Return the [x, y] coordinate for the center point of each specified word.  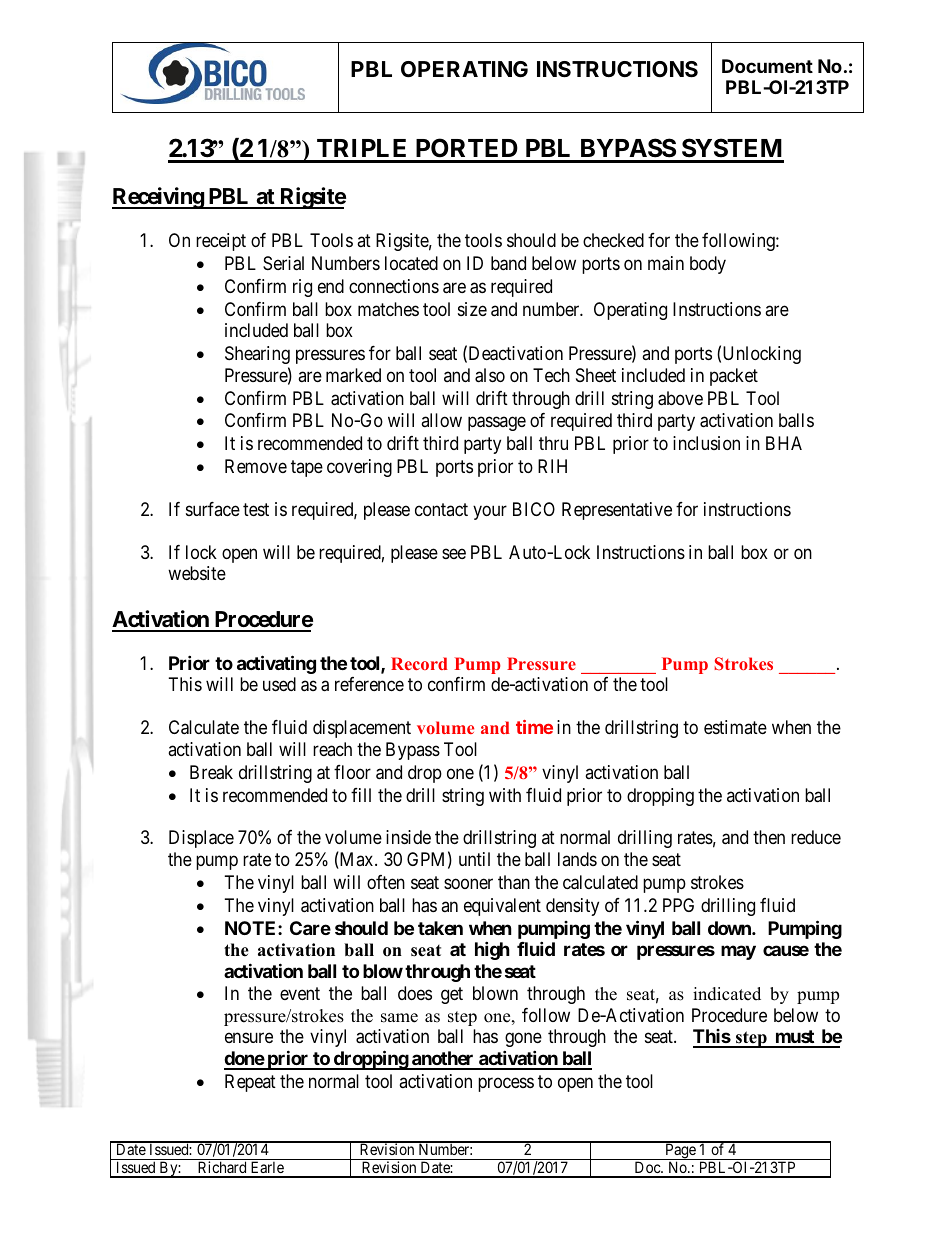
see [454, 553]
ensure [249, 1038]
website [197, 573]
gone [523, 1040]
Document [767, 66]
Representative [617, 511]
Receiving [158, 198]
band [508, 263]
